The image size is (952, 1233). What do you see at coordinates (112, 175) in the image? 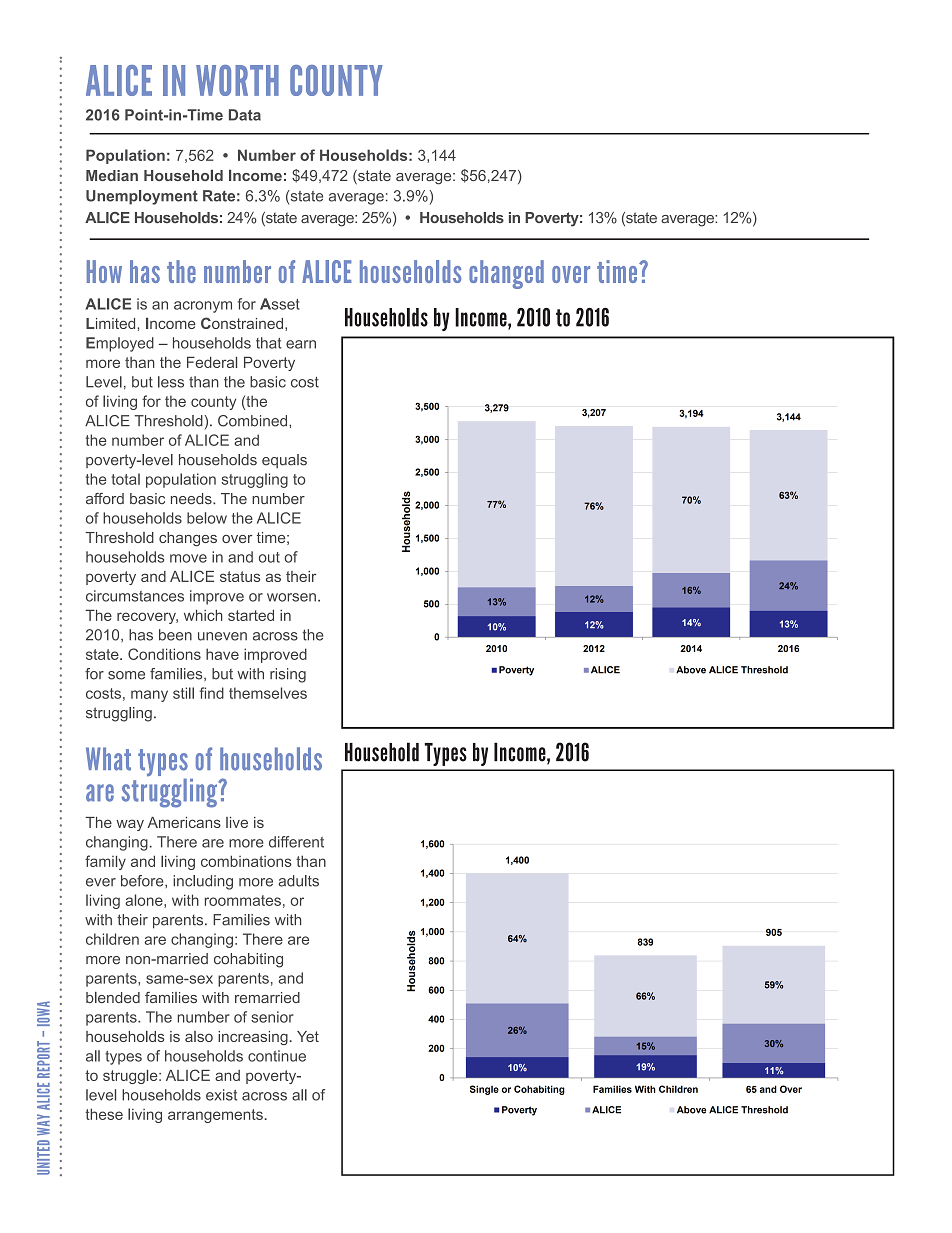
I see `Median` at bounding box center [112, 175].
